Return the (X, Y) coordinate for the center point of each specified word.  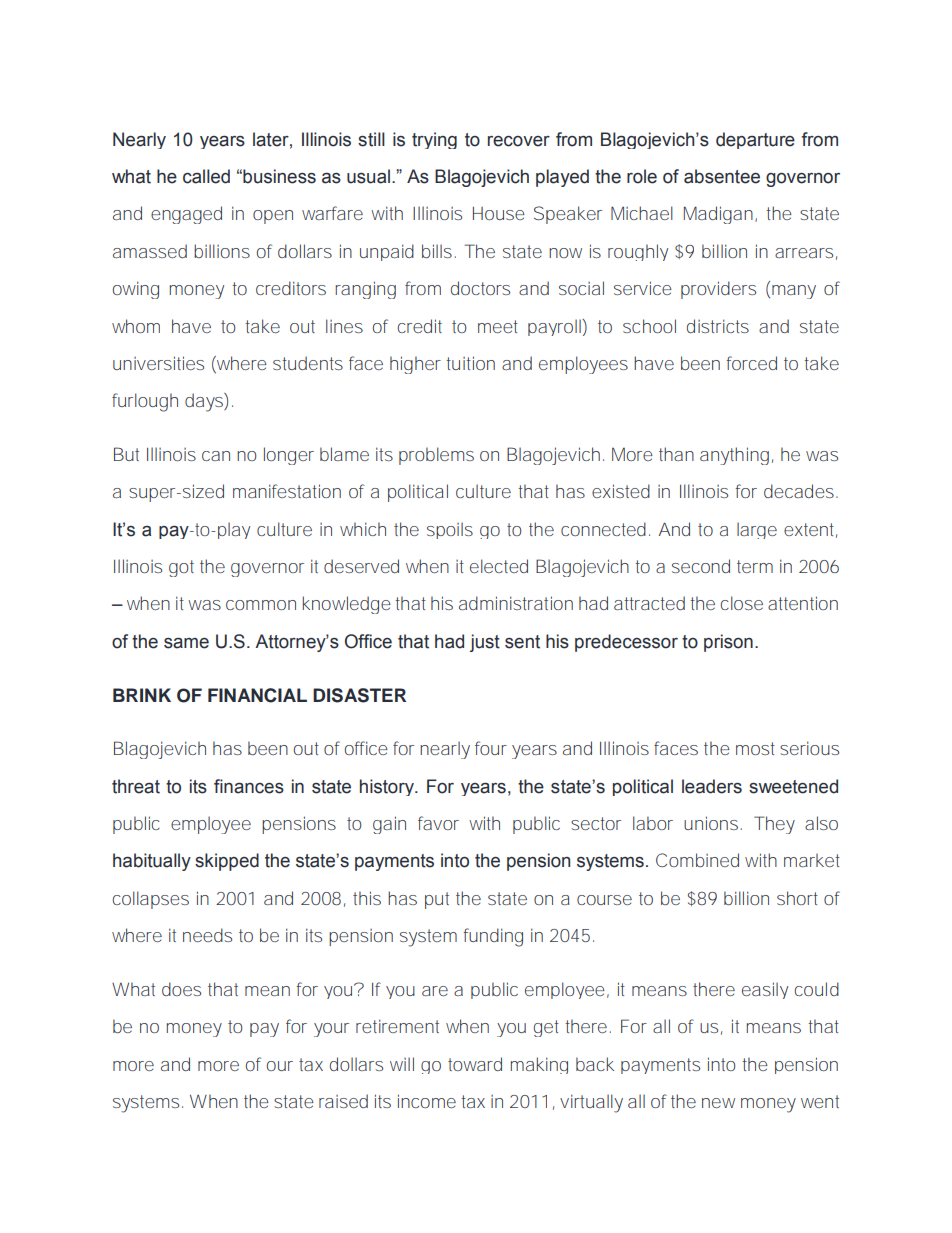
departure (755, 140)
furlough (145, 402)
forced (751, 363)
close (742, 603)
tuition (470, 363)
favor (438, 823)
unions (713, 823)
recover (519, 141)
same (186, 643)
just (485, 643)
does (181, 989)
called (206, 176)
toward (475, 1064)
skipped (227, 862)
